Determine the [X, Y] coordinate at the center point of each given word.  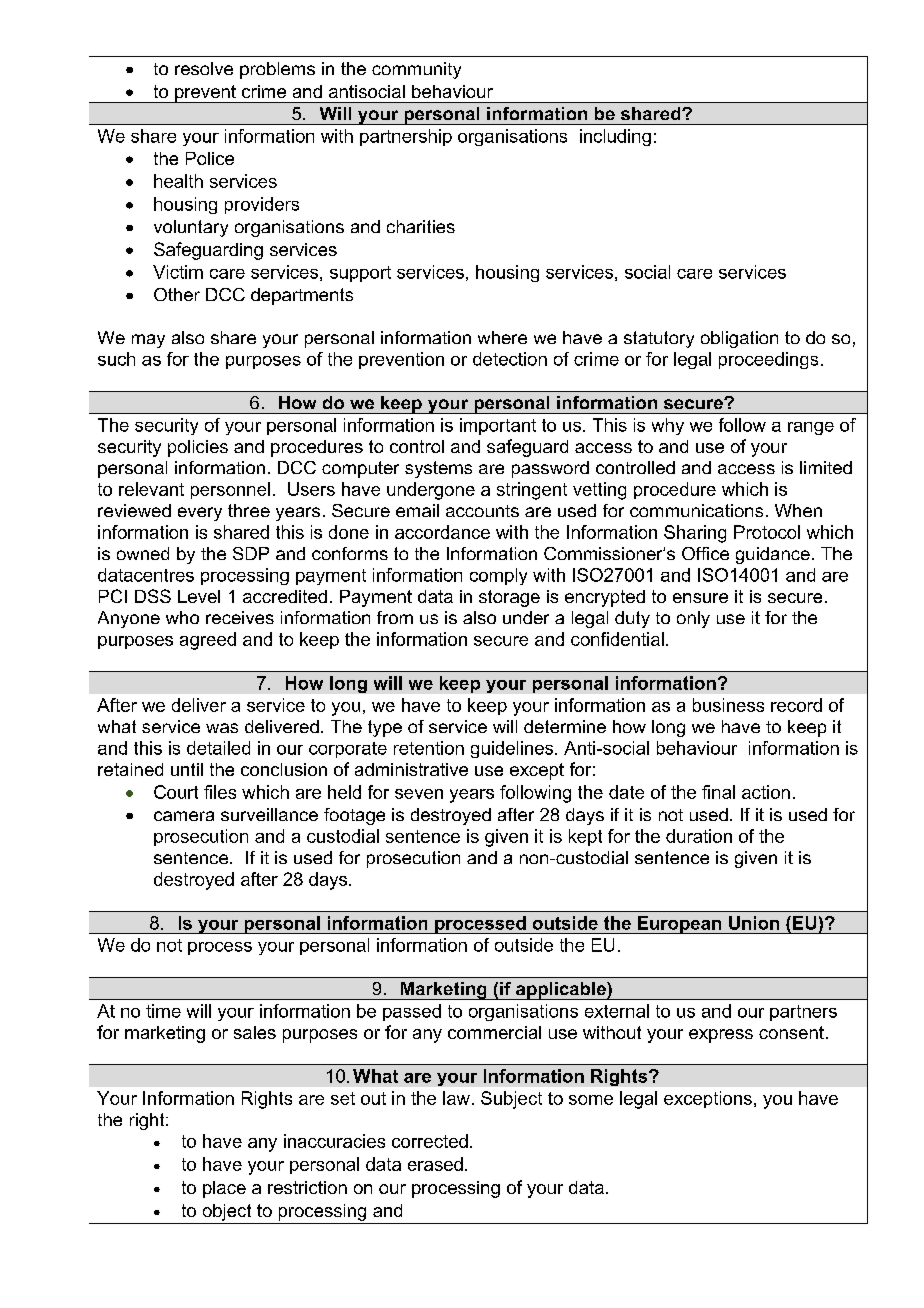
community [416, 70]
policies [198, 448]
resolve [204, 68]
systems [438, 469]
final [718, 792]
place [224, 1189]
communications [696, 510]
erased [435, 1164]
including [615, 137]
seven [419, 794]
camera [184, 816]
